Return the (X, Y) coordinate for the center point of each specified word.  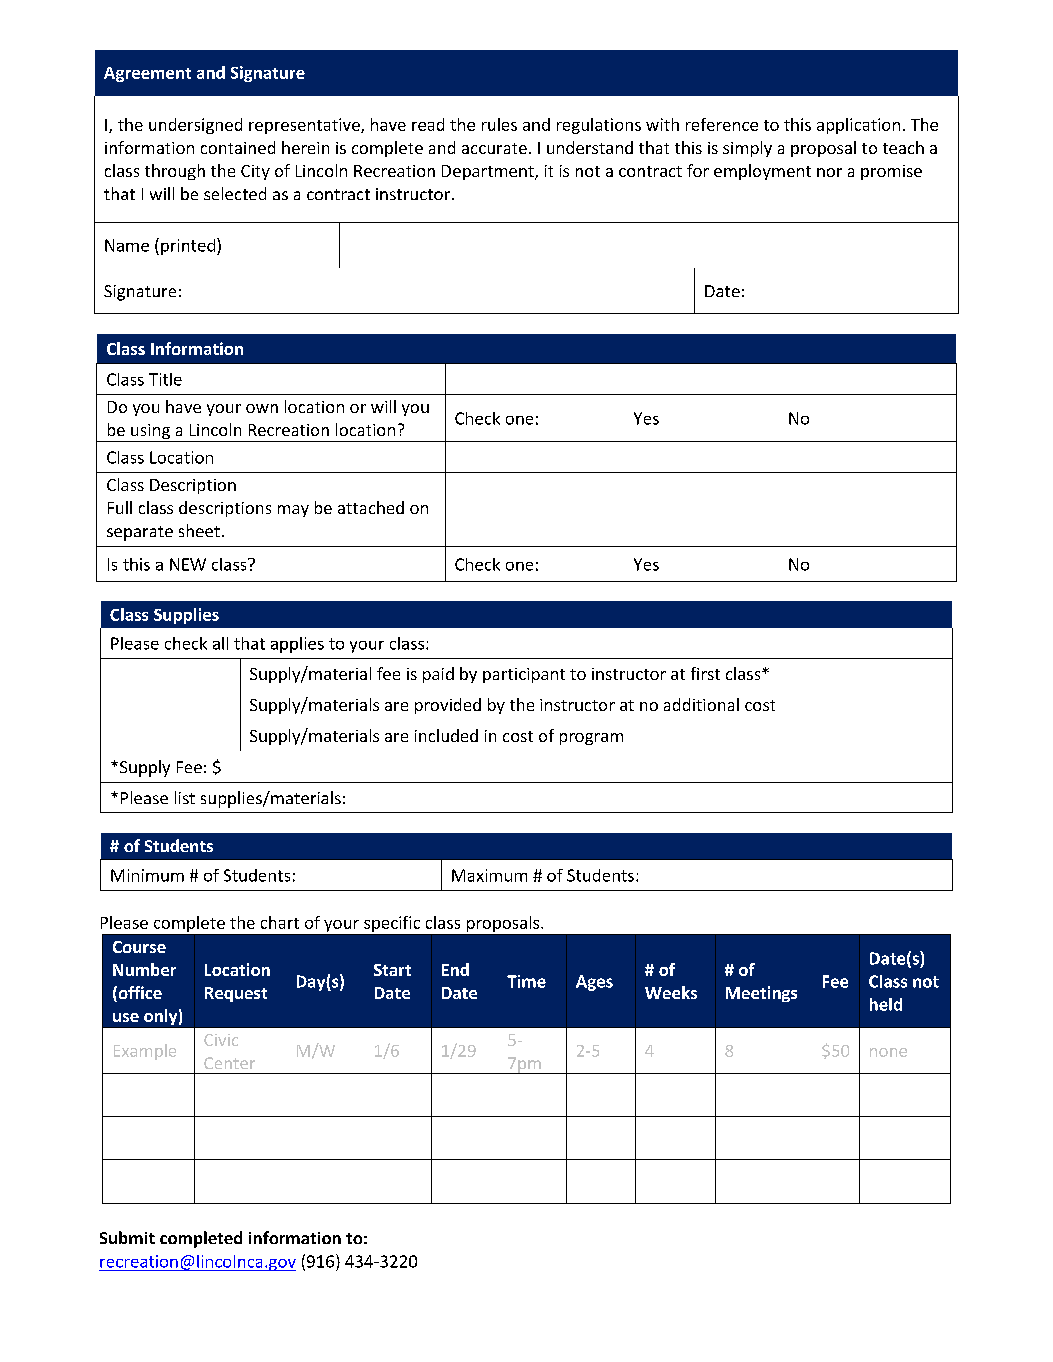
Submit (127, 1237)
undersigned (195, 126)
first (705, 673)
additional (701, 704)
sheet (199, 530)
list (185, 797)
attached (371, 507)
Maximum (489, 875)
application (858, 126)
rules (499, 124)
